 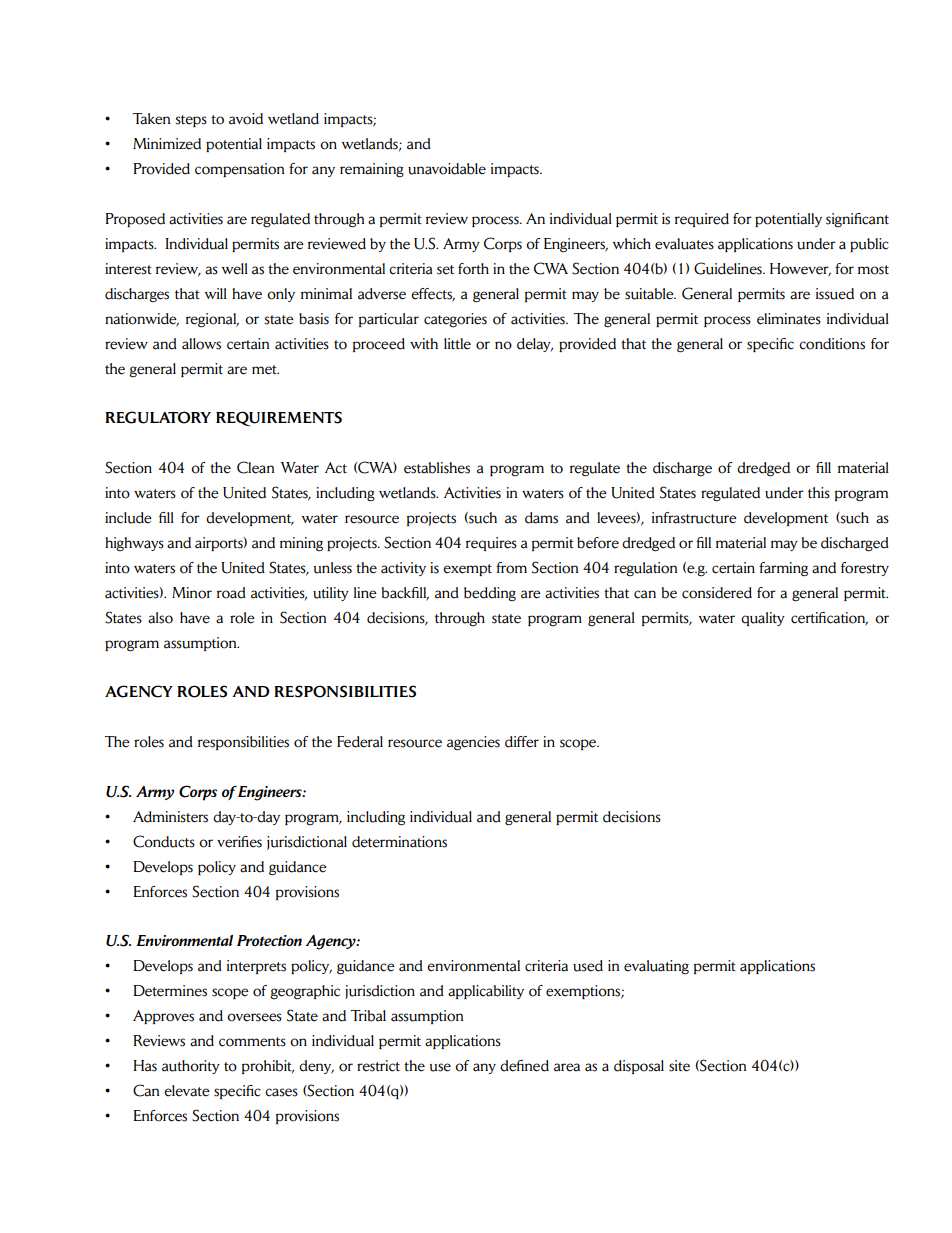 I want to click on road, so click(x=231, y=593).
